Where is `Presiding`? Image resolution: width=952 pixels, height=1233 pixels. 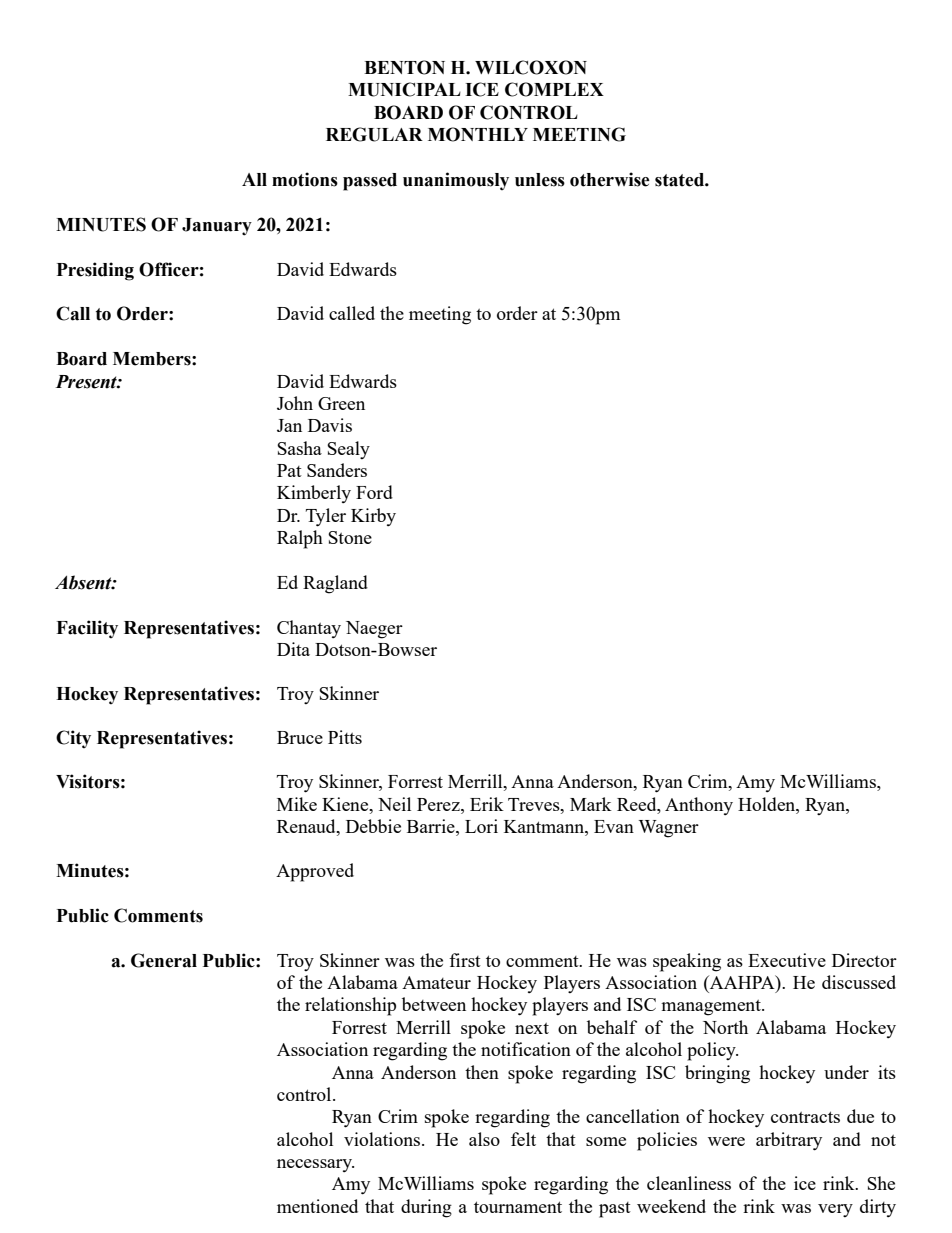 Presiding is located at coordinates (95, 271).
